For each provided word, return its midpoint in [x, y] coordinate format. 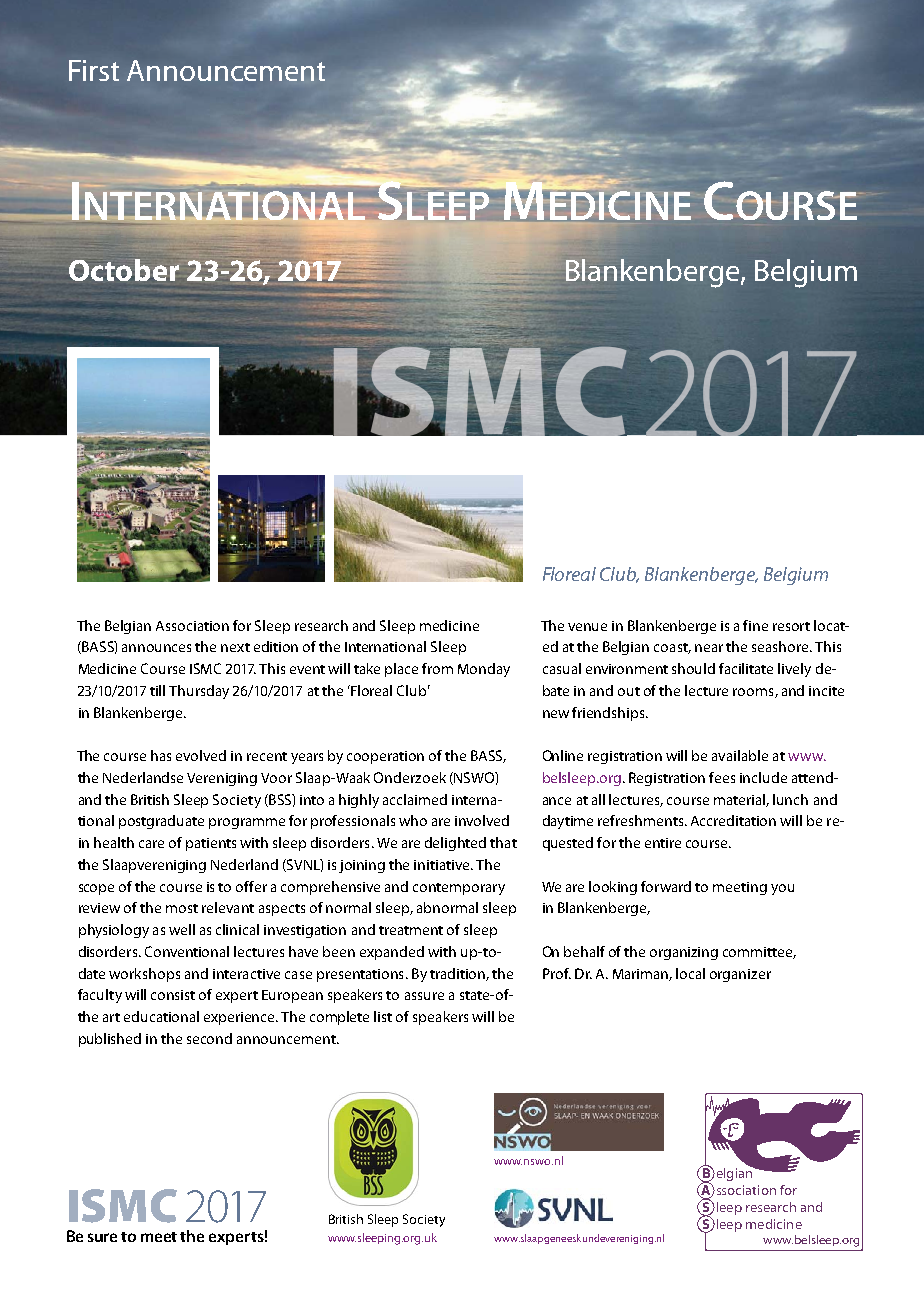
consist [173, 995]
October [124, 270]
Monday [484, 670]
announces [156, 648]
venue [587, 627]
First [94, 70]
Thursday [199, 692]
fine [755, 625]
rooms [754, 693]
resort [791, 626]
